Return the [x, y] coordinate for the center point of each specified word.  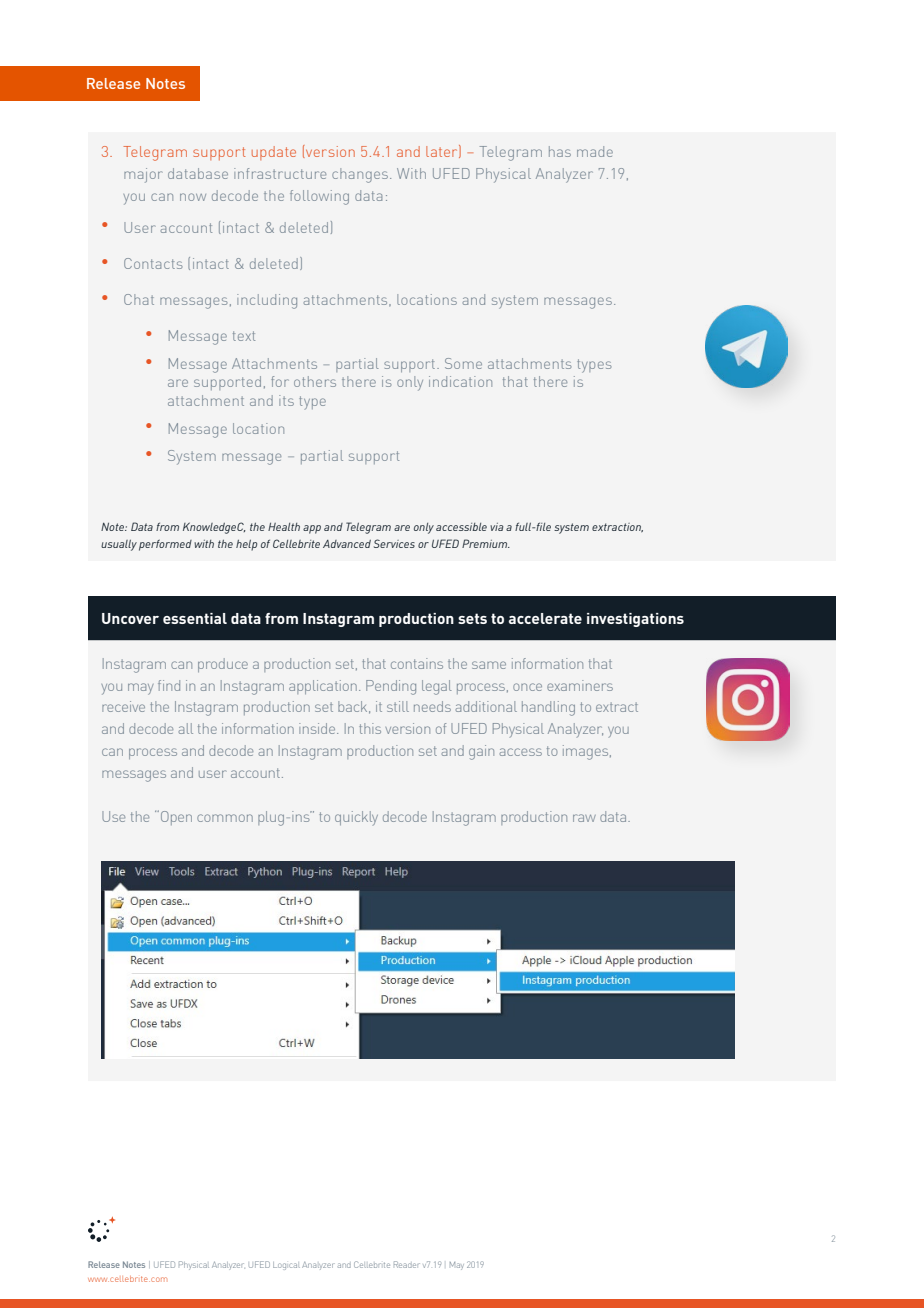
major [143, 175]
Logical [286, 1266]
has [560, 151]
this [370, 728]
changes [361, 175]
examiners [580, 685]
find [169, 685]
